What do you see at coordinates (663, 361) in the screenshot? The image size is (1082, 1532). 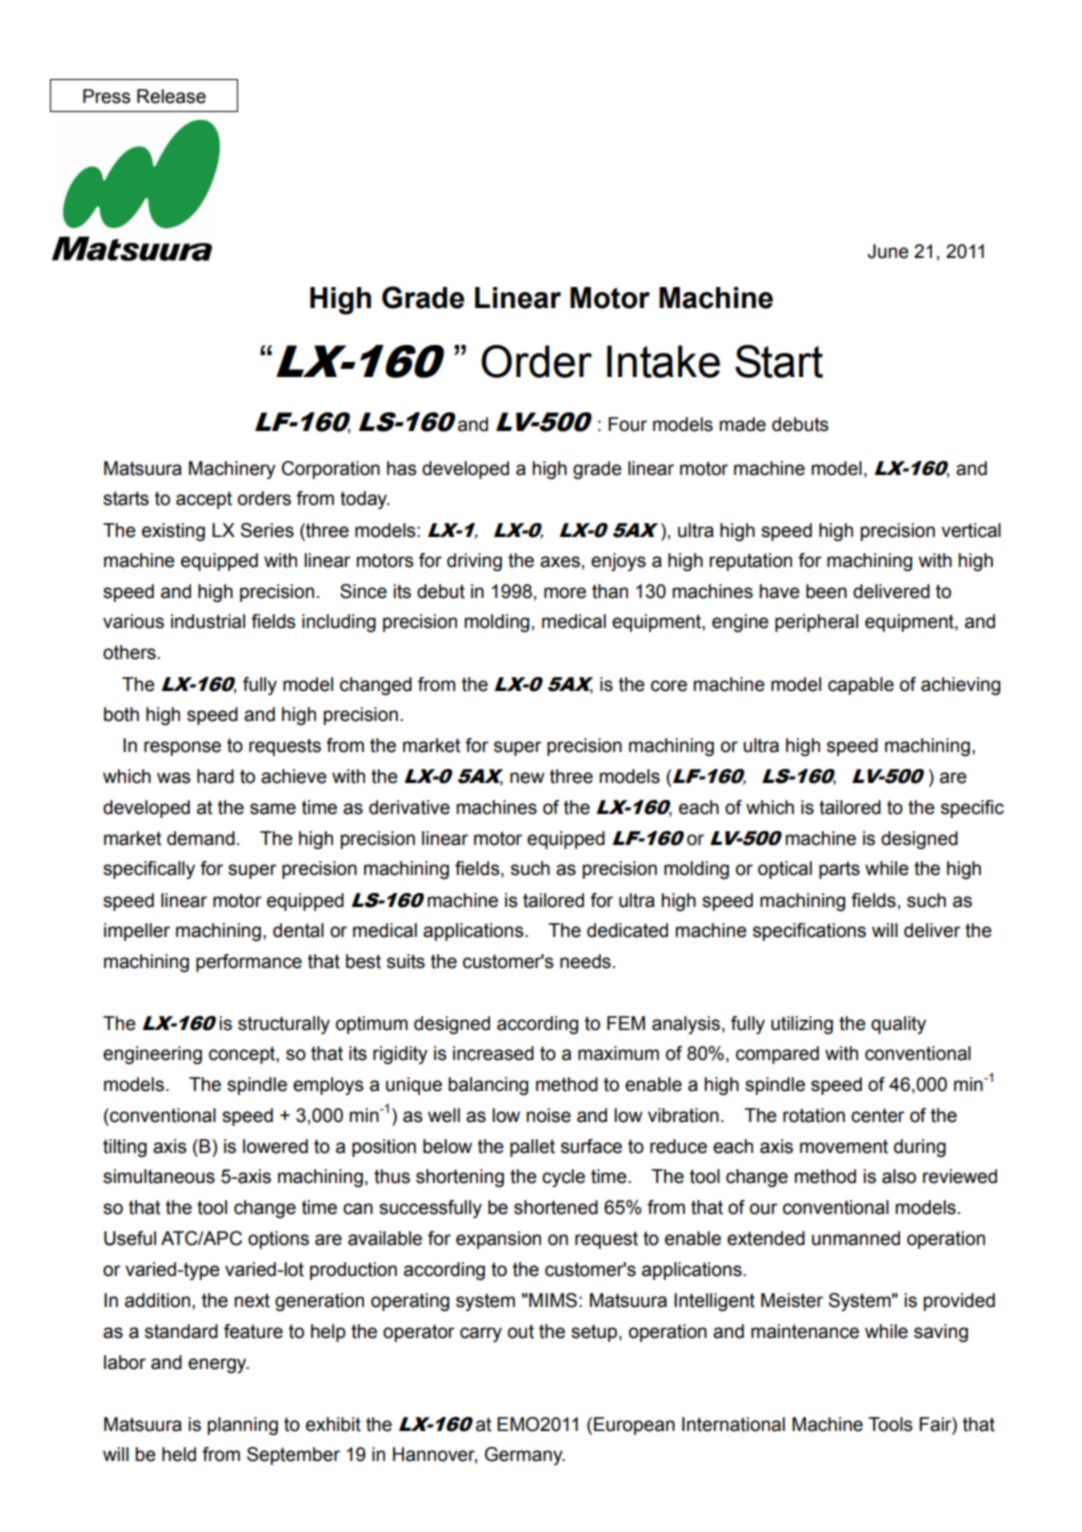 I see `Intake` at bounding box center [663, 361].
